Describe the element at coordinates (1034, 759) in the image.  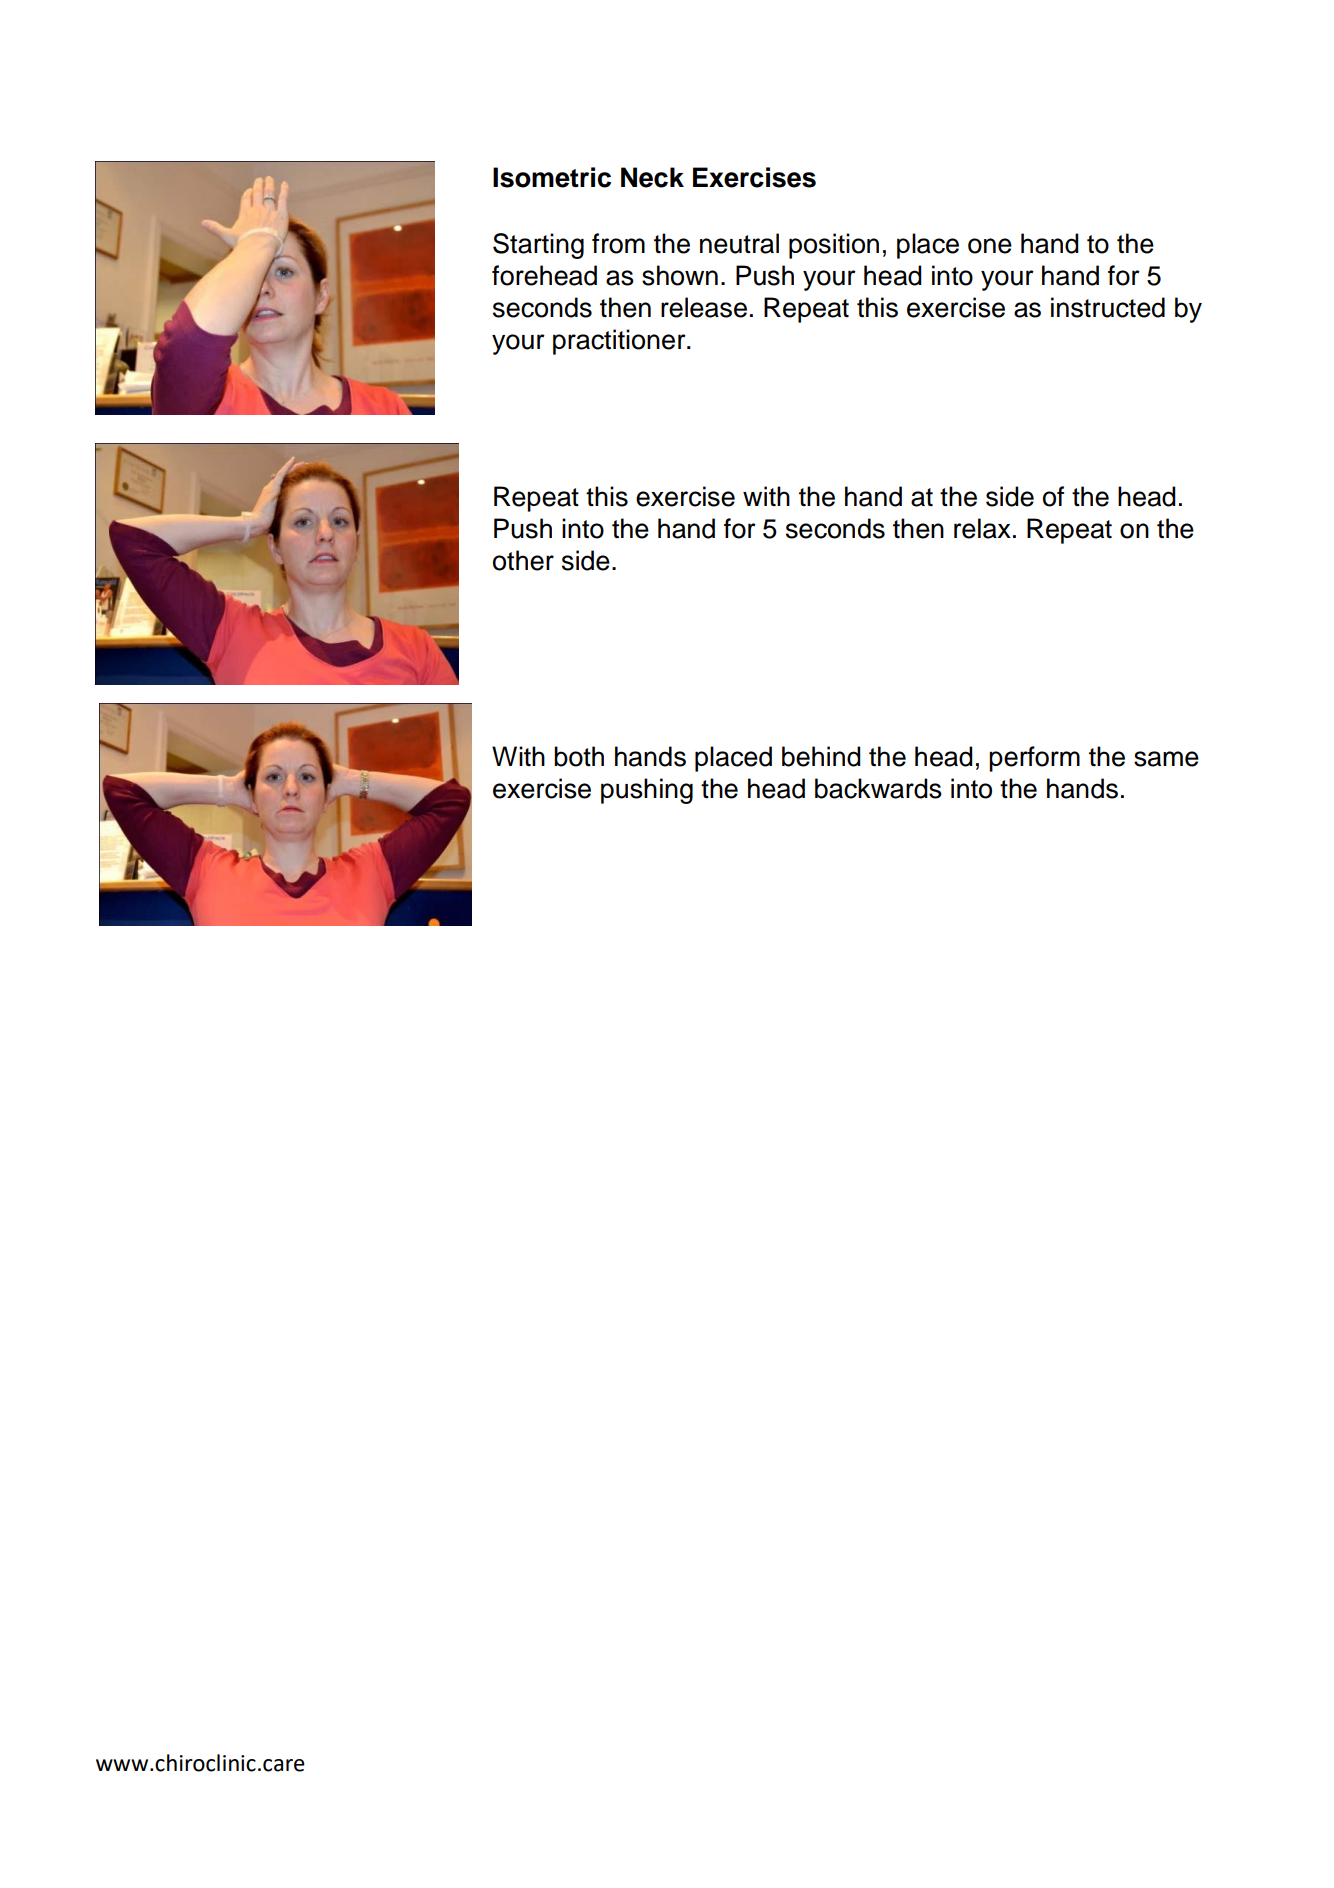
I see `perform` at that location.
